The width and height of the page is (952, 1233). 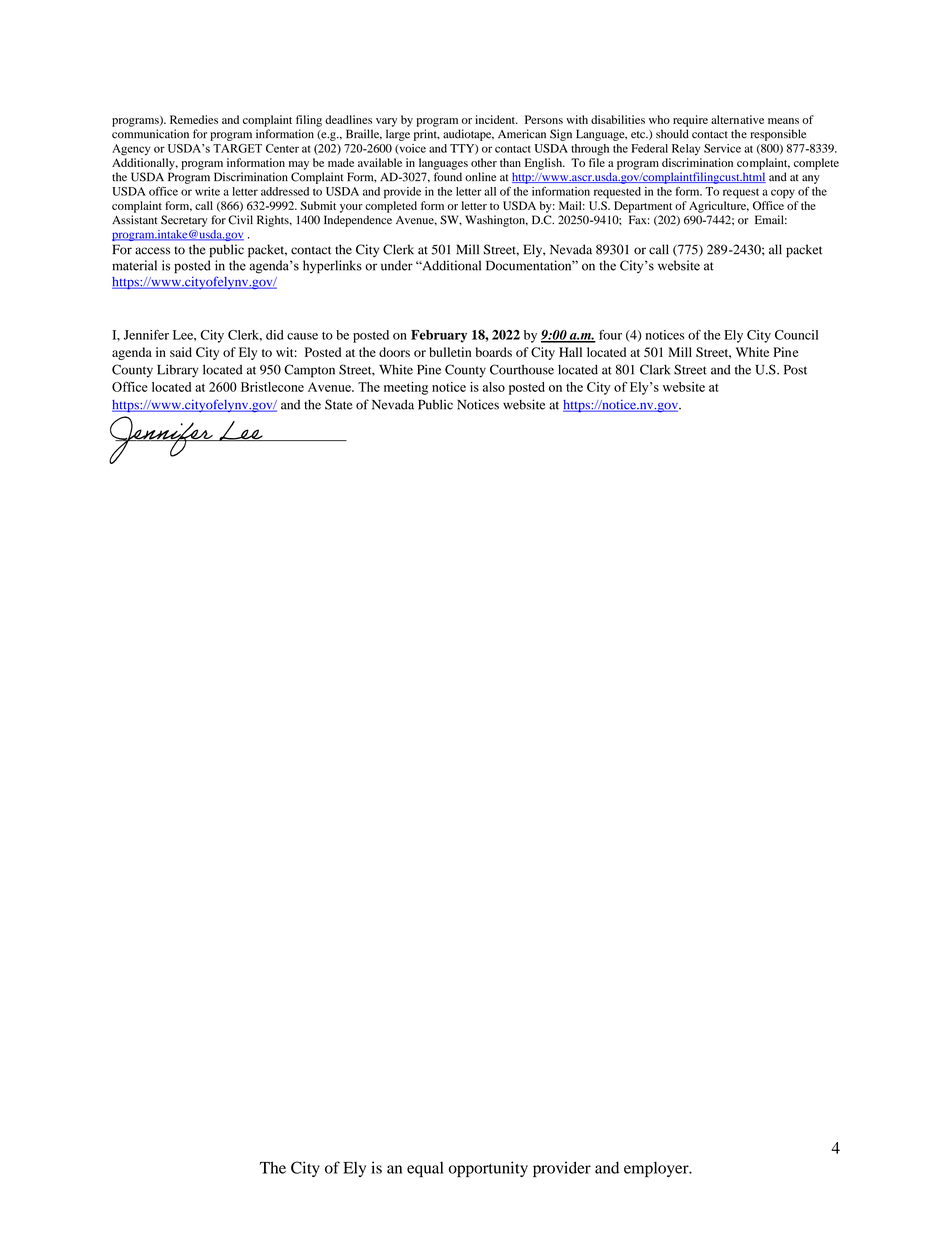 What do you see at coordinates (339, 404) in the page?
I see `State` at bounding box center [339, 404].
